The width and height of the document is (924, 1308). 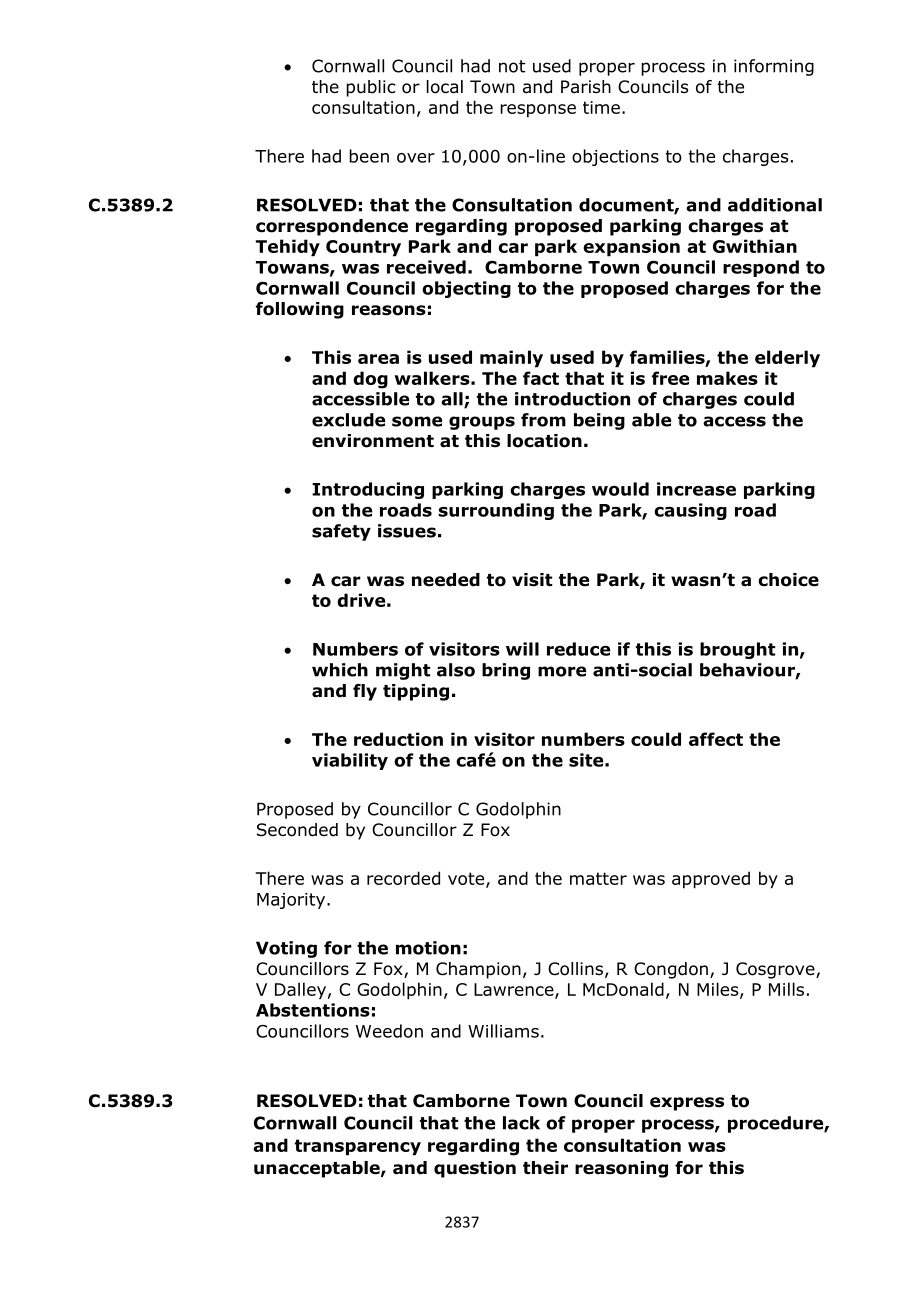 I want to click on express, so click(x=687, y=1104).
